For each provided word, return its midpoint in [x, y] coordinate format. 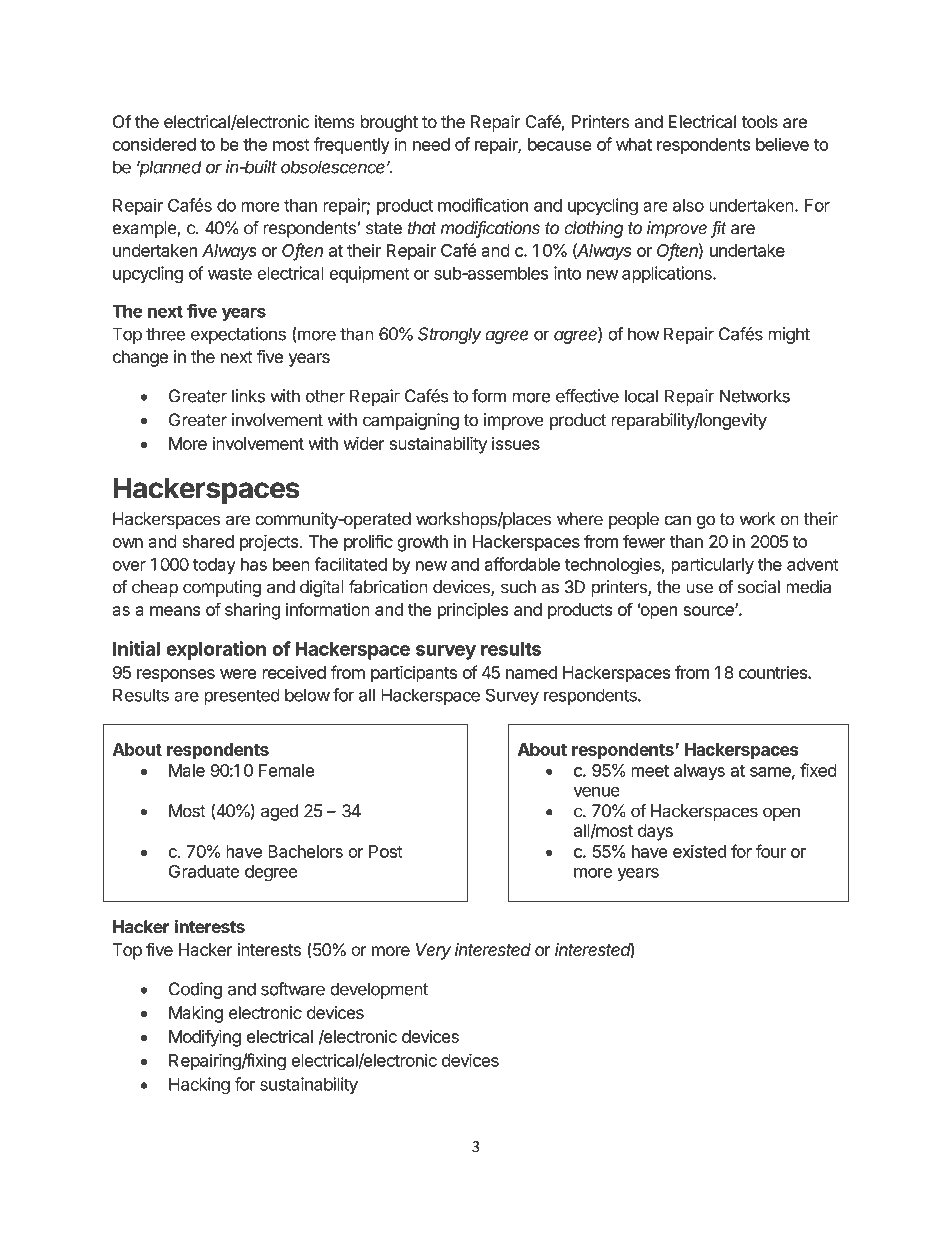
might [789, 335]
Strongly [450, 335]
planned [169, 168]
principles [473, 611]
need [431, 144]
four [771, 851]
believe [782, 144]
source [710, 611]
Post [386, 851]
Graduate [204, 871]
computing [222, 588]
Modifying [205, 1038]
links [248, 396]
